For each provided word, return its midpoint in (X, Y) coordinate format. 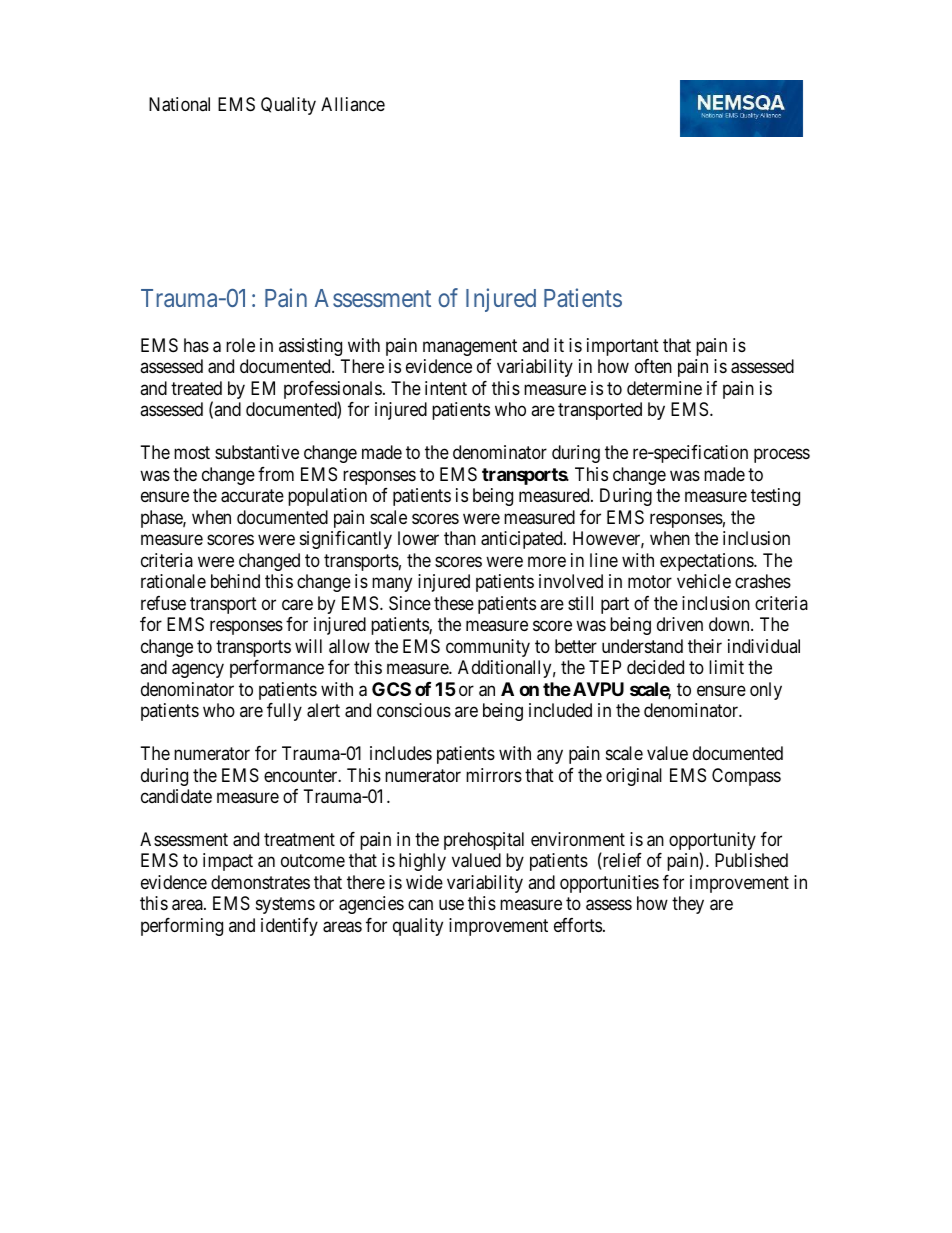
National (179, 104)
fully (284, 712)
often (653, 366)
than (460, 538)
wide (424, 882)
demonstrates (260, 882)
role (240, 345)
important (623, 347)
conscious (414, 710)
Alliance (353, 104)
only (766, 691)
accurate (252, 496)
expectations (707, 562)
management (470, 347)
